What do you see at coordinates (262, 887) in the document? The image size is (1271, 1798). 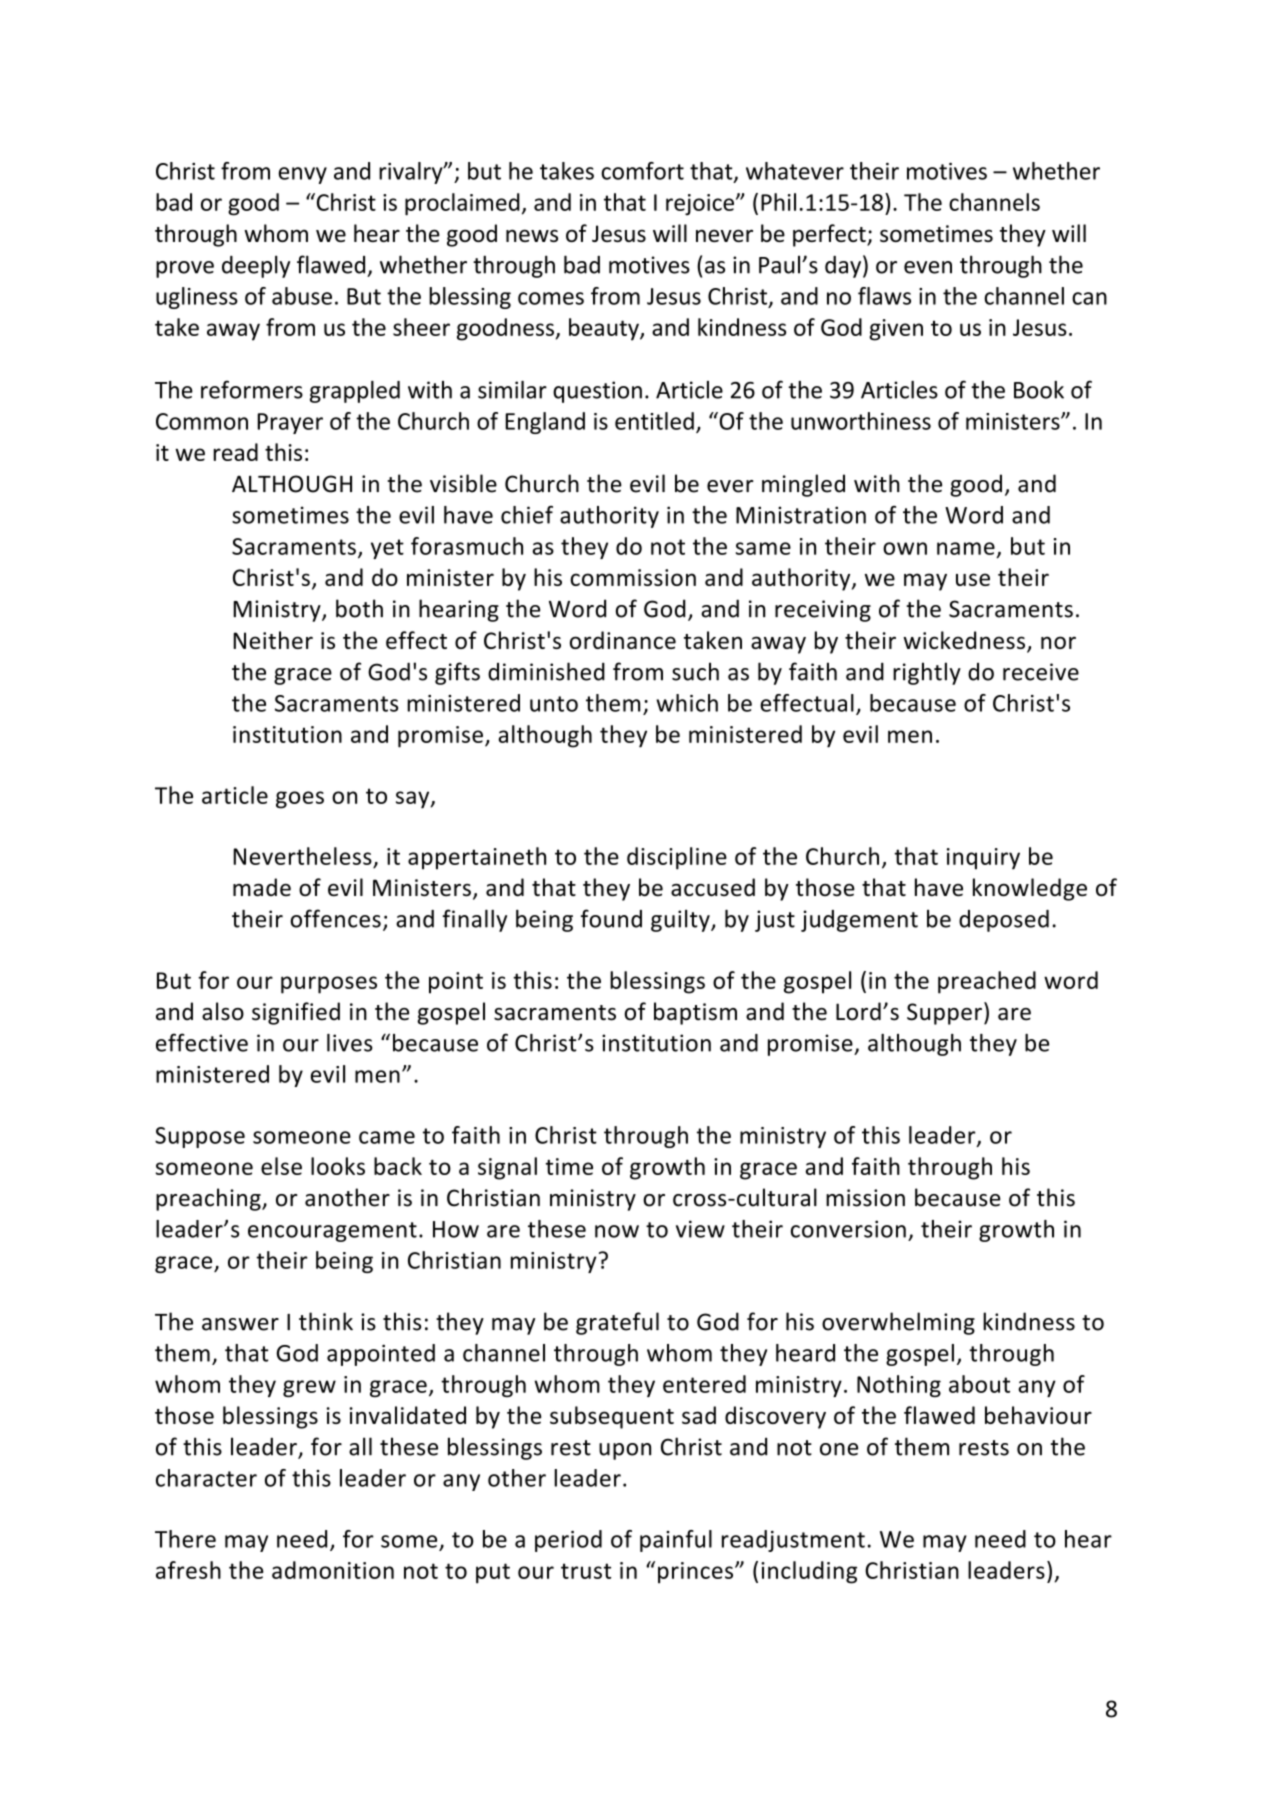 I see `made` at bounding box center [262, 887].
